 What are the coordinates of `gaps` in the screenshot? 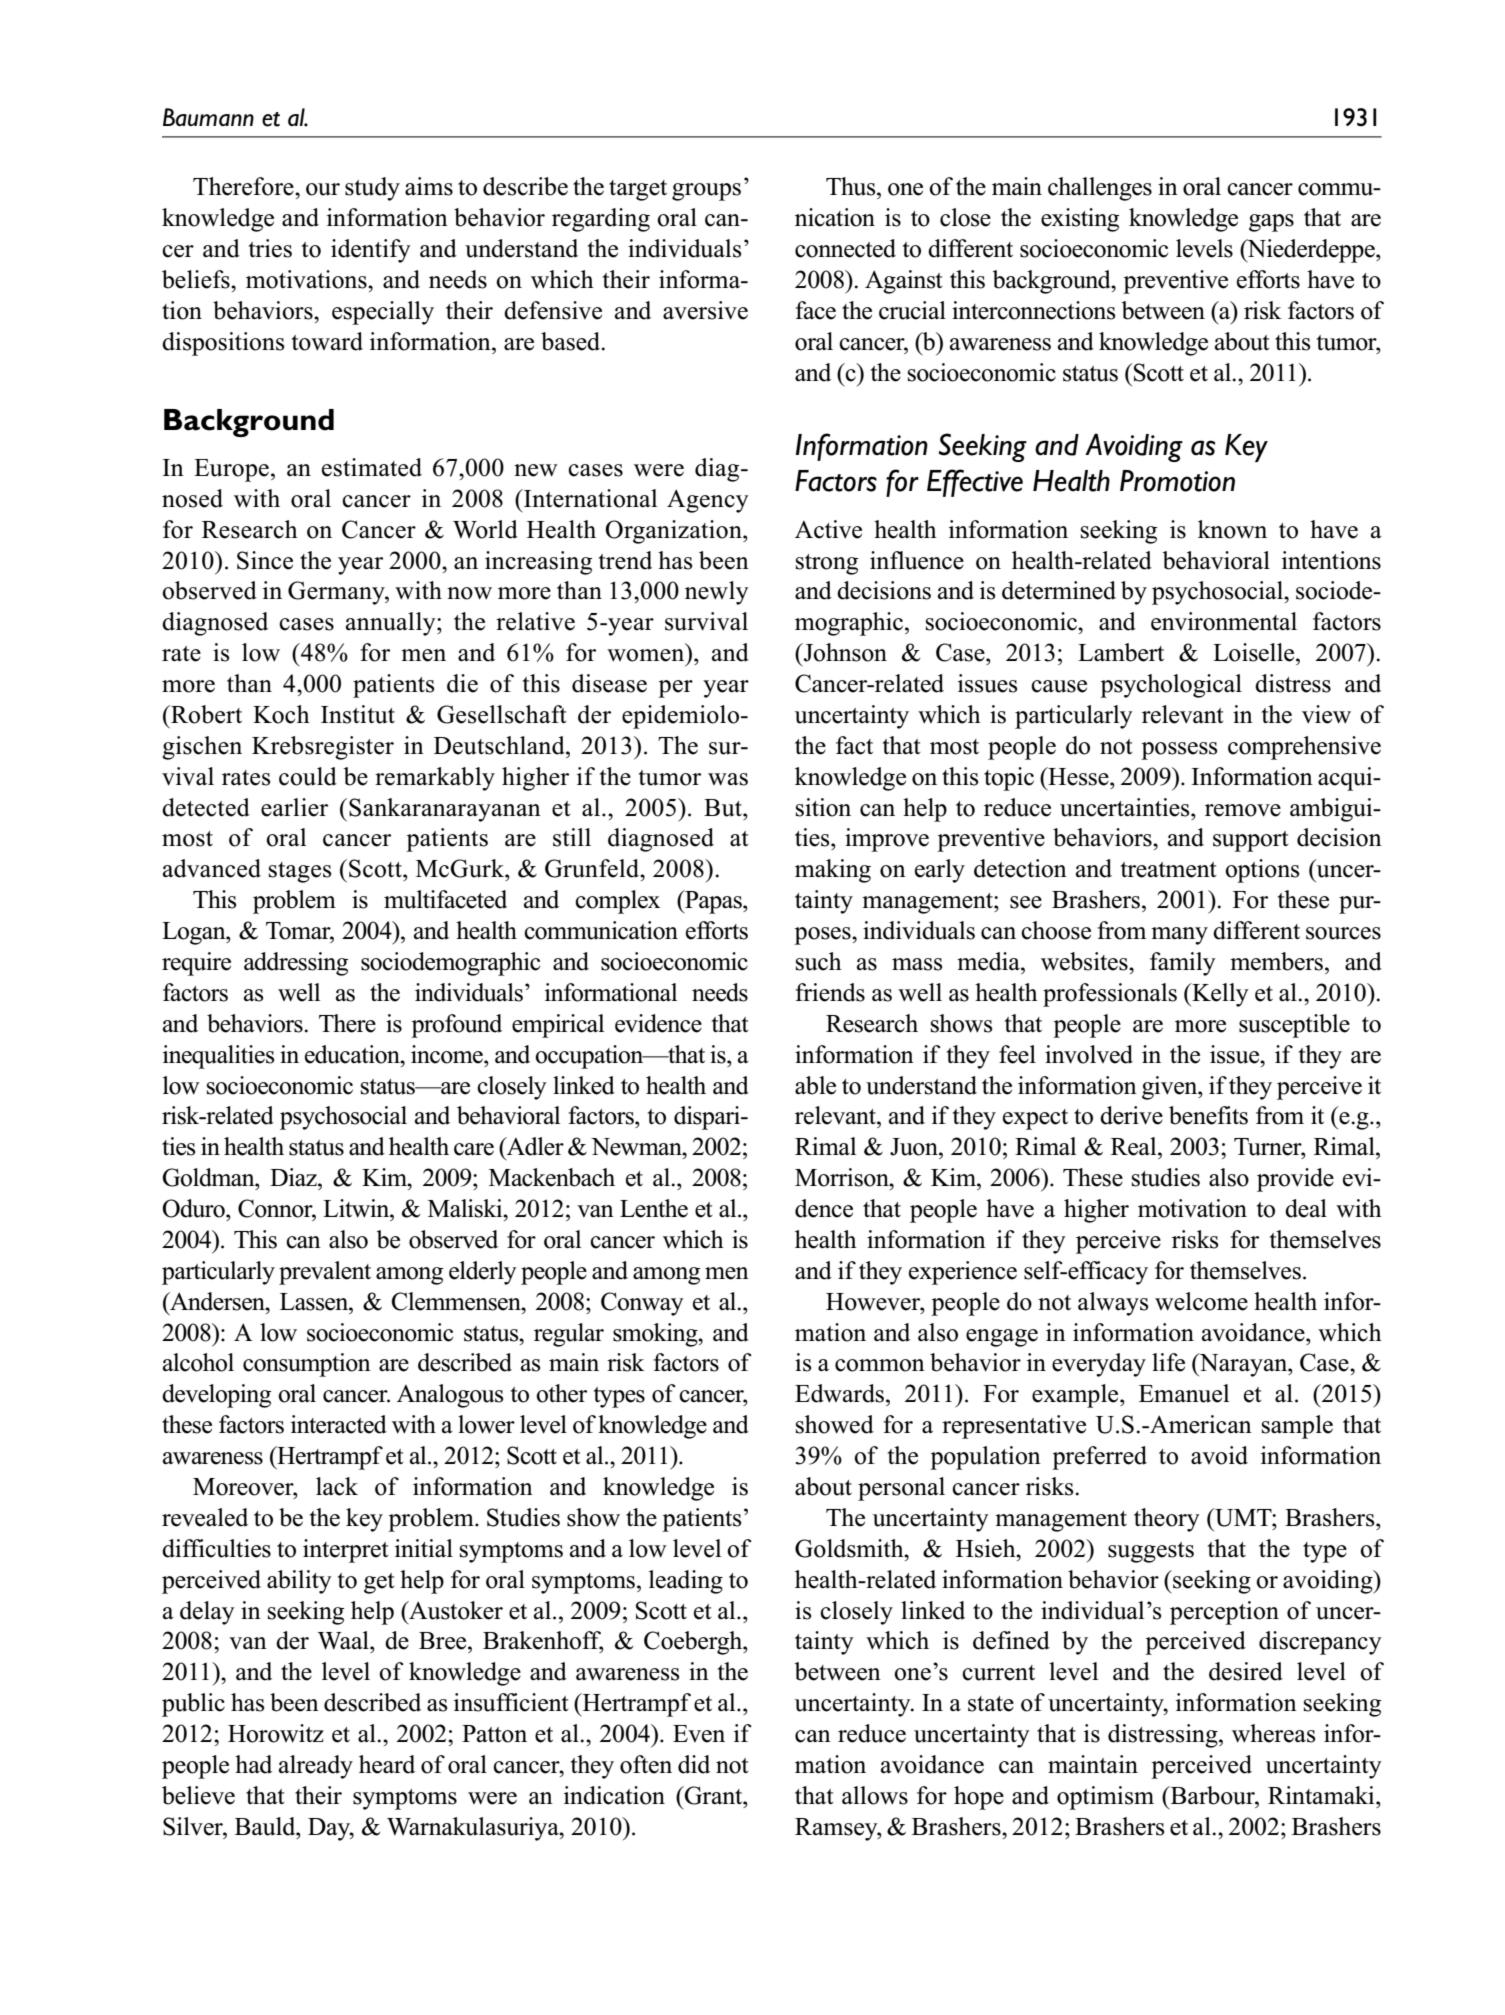 It's located at (1271, 223).
